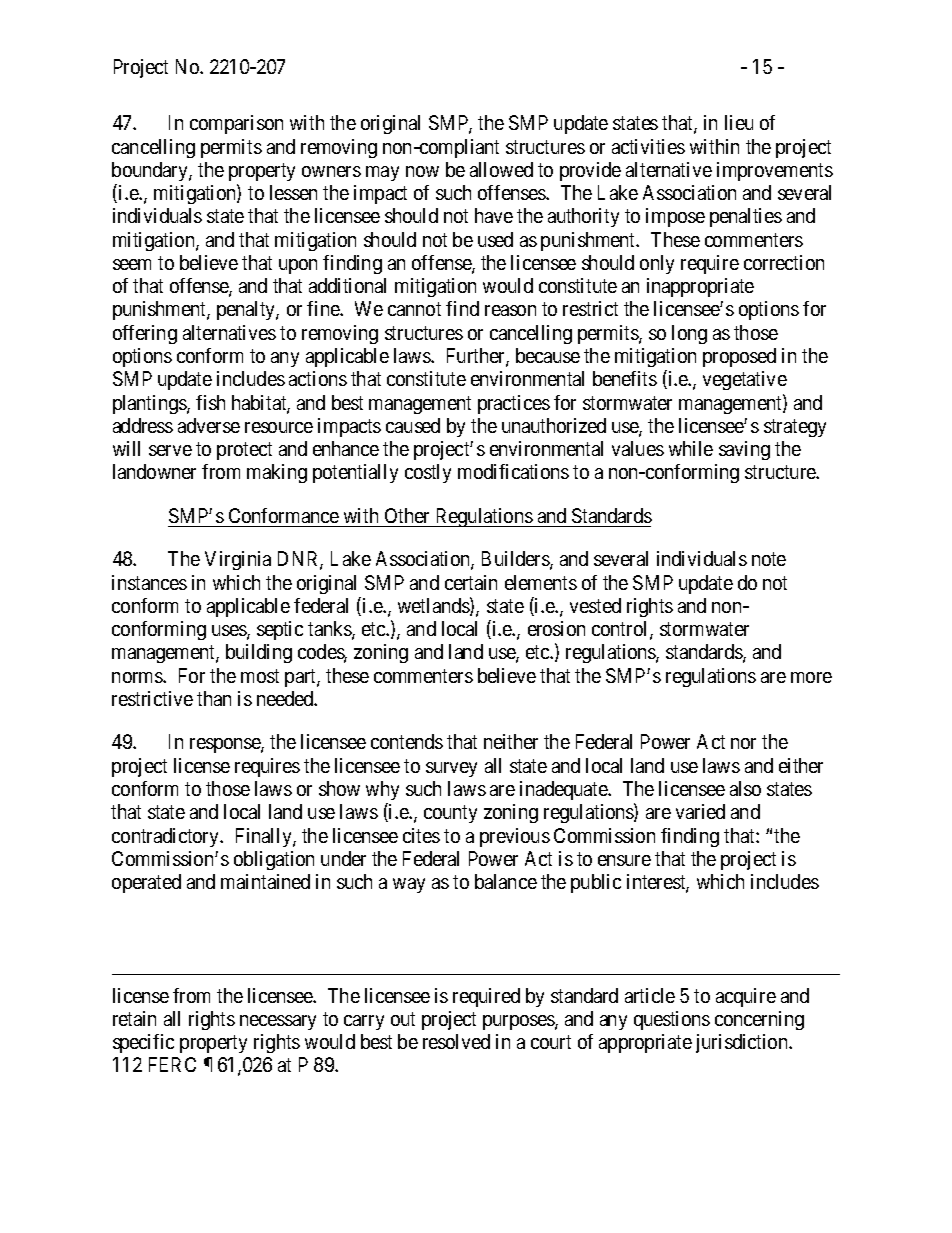  Describe the element at coordinates (743, 1043) in the document. I see `jurisdiction` at that location.
